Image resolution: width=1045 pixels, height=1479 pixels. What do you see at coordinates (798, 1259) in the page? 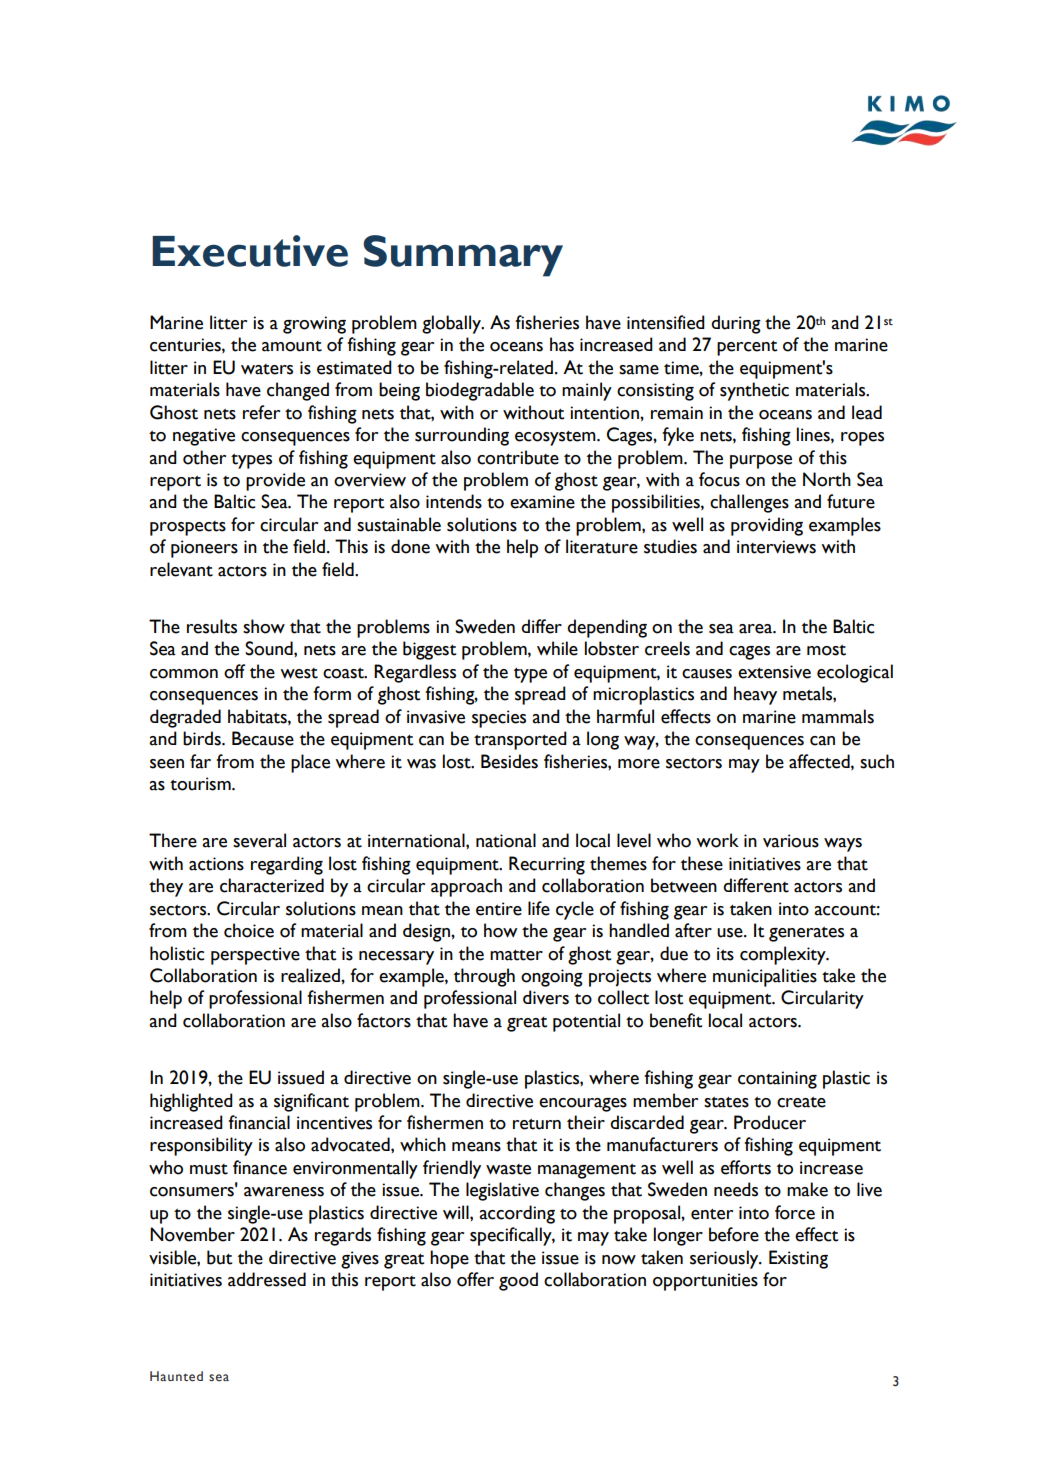
I see `Existing` at bounding box center [798, 1259].
